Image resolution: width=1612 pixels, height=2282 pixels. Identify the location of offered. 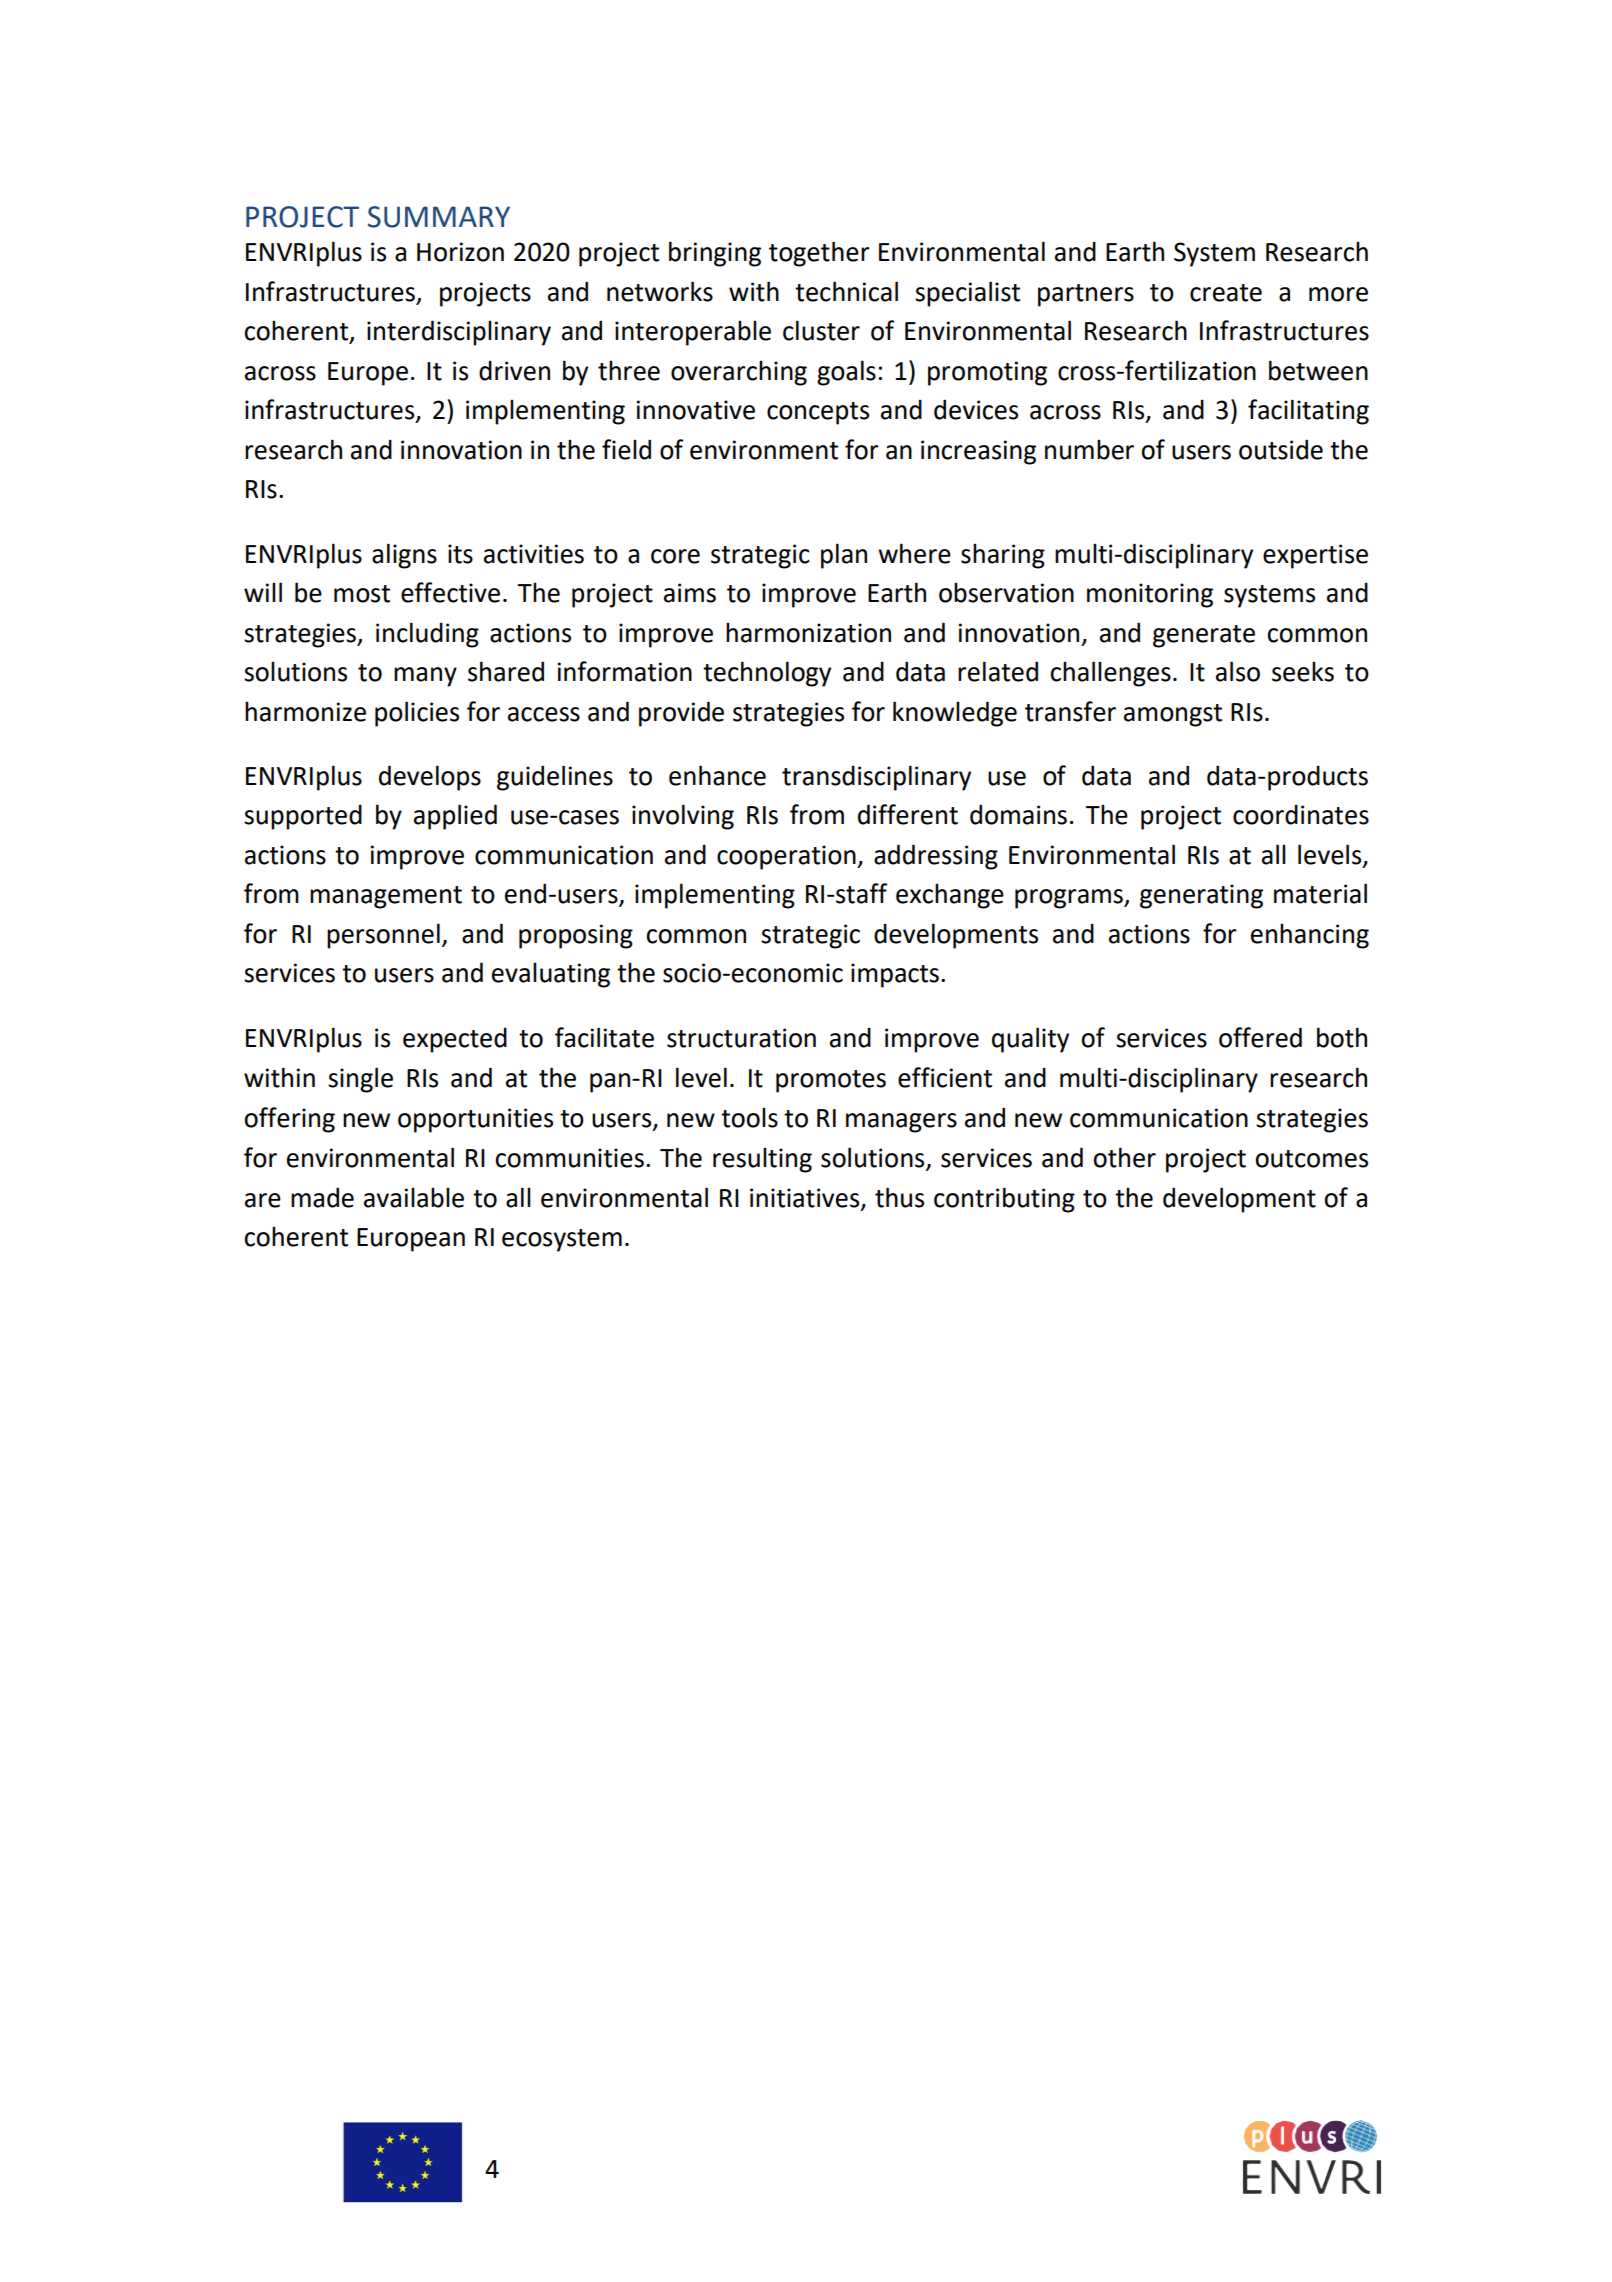
(1260, 1037).
